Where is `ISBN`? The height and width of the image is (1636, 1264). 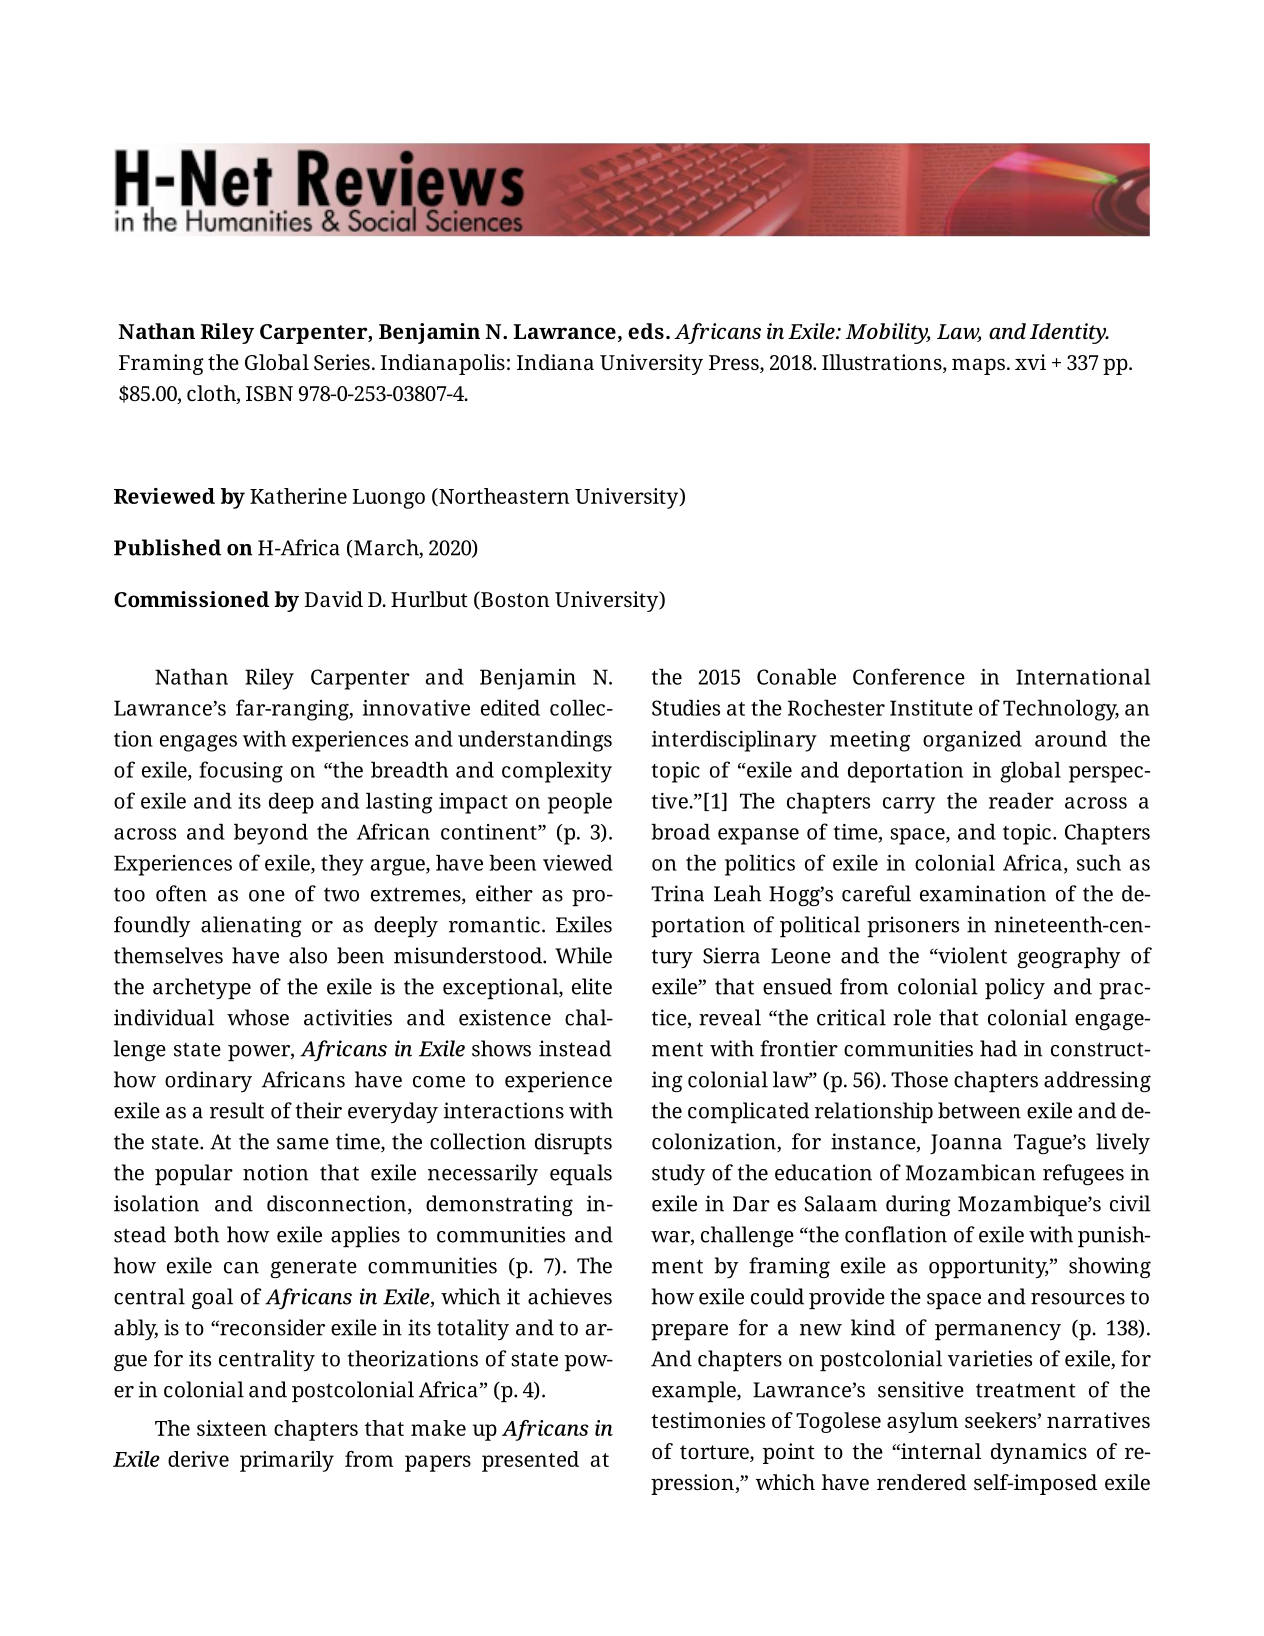
ISBN is located at coordinates (269, 393).
